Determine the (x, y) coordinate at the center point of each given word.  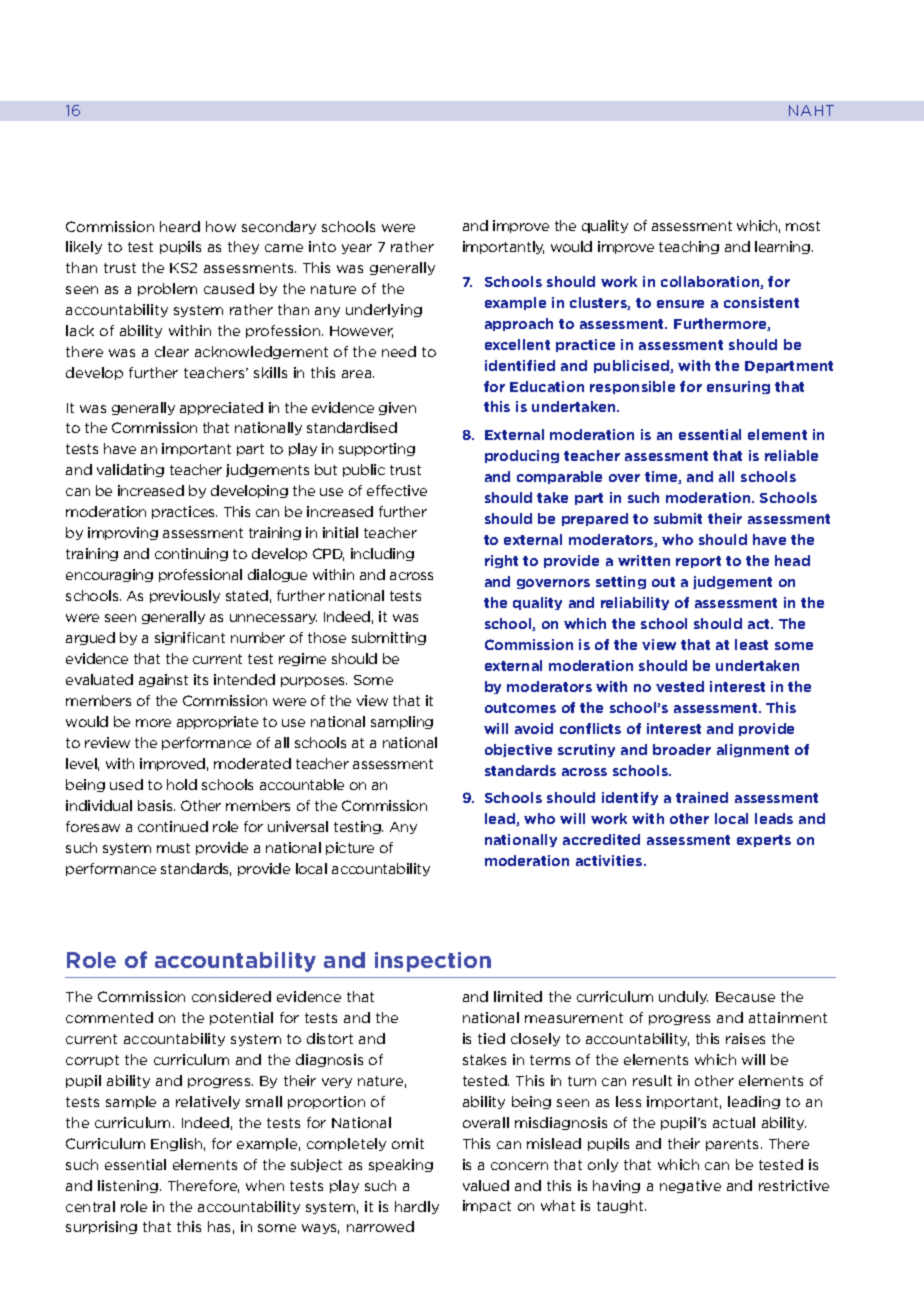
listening (128, 1186)
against (163, 680)
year (357, 249)
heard (180, 226)
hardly (417, 1207)
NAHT (811, 110)
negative (690, 1186)
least (751, 644)
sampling (402, 722)
